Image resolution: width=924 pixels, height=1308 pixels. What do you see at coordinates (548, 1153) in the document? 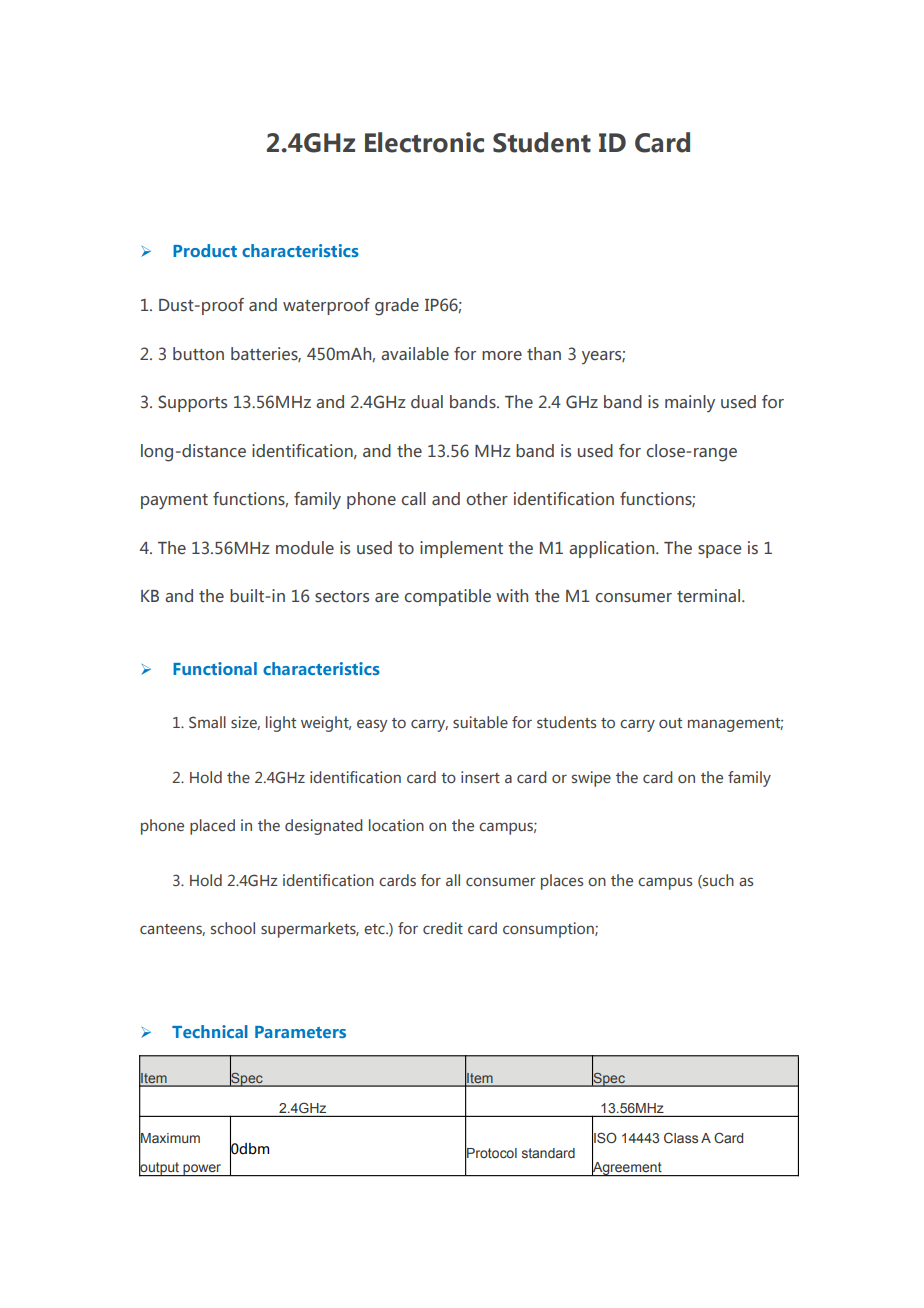
I see `standard` at bounding box center [548, 1153].
